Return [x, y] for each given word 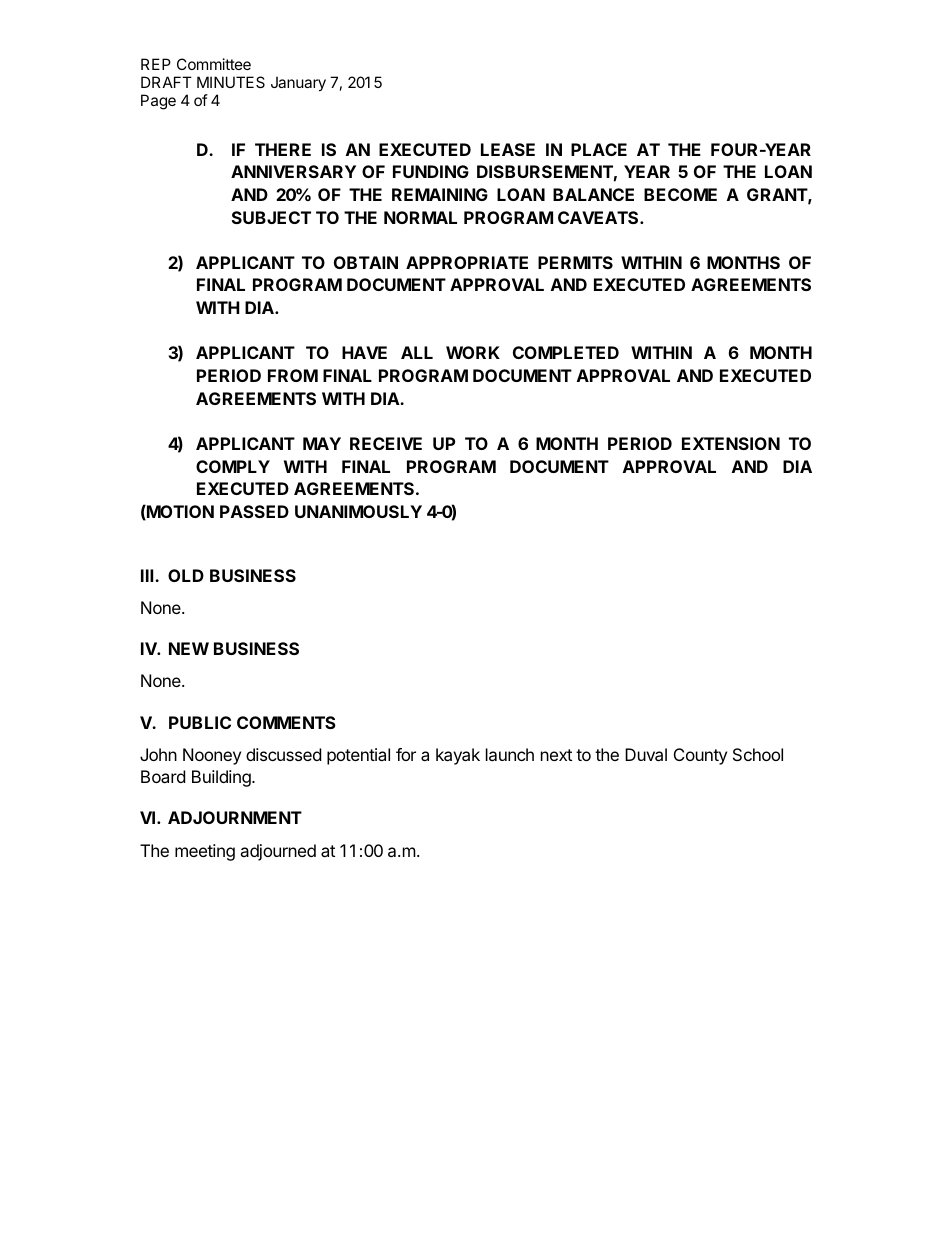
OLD [186, 575]
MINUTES [231, 82]
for [406, 754]
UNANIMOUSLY [358, 511]
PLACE [599, 149]
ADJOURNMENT [235, 817]
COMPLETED [566, 352]
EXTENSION [731, 443]
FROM [293, 375]
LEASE [508, 149]
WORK [473, 352]
